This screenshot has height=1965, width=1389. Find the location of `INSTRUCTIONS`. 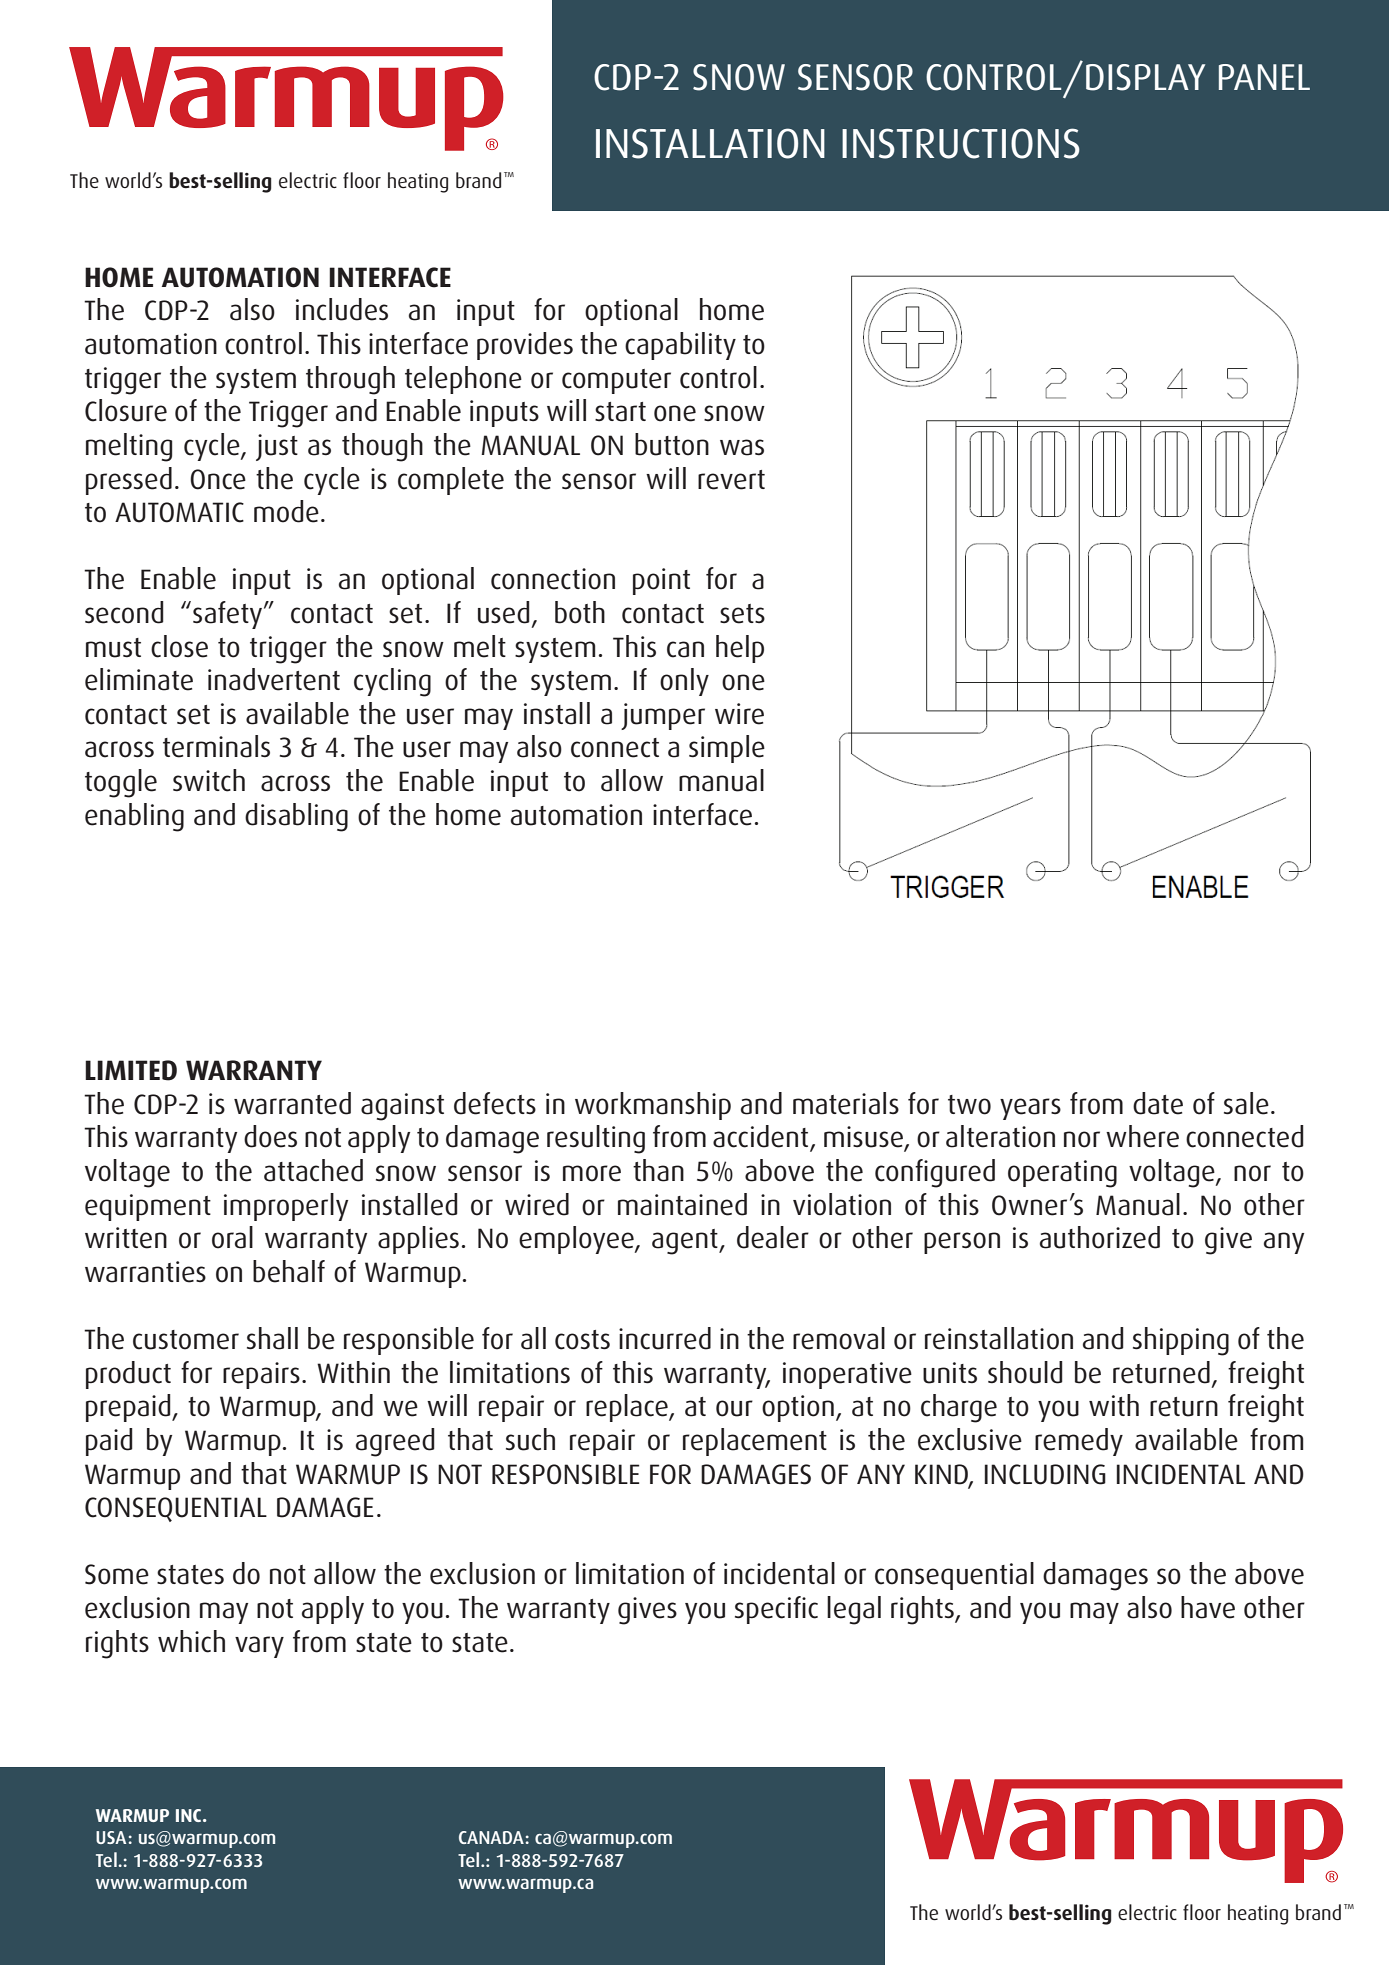

INSTRUCTIONS is located at coordinates (961, 143).
